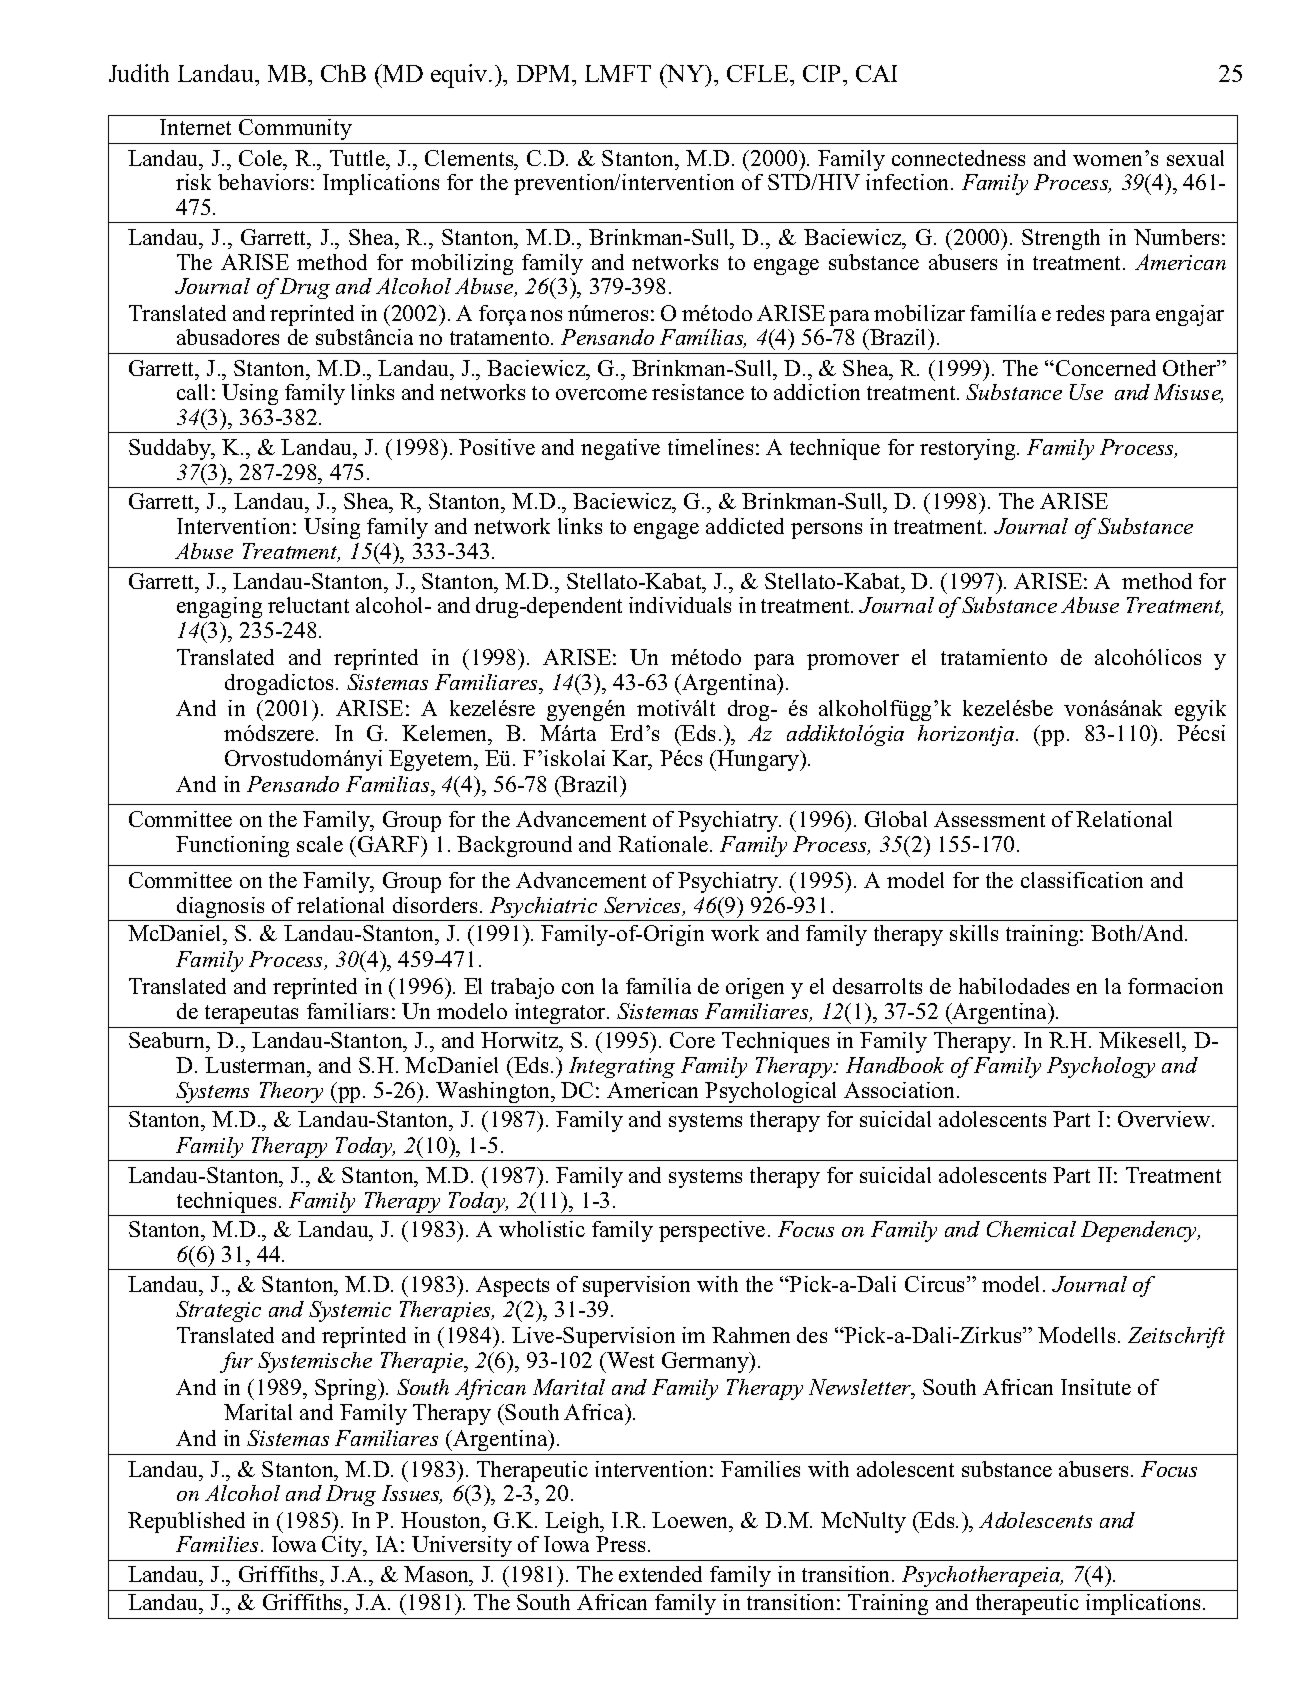 The image size is (1312, 1698). Describe the element at coordinates (232, 846) in the page. I see `Functioning` at that location.
